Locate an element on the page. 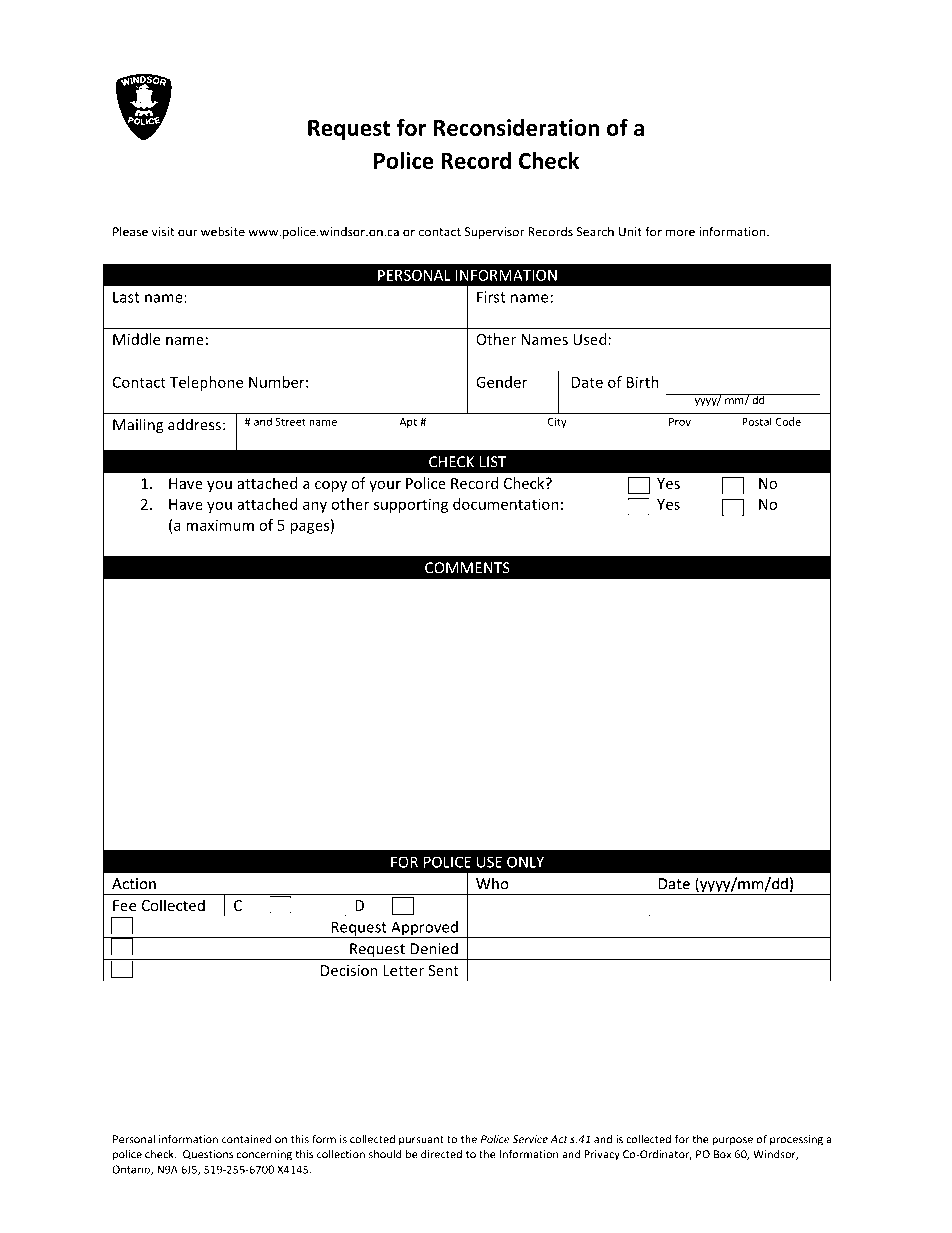 Image resolution: width=952 pixels, height=1233 pixels. more is located at coordinates (680, 233).
